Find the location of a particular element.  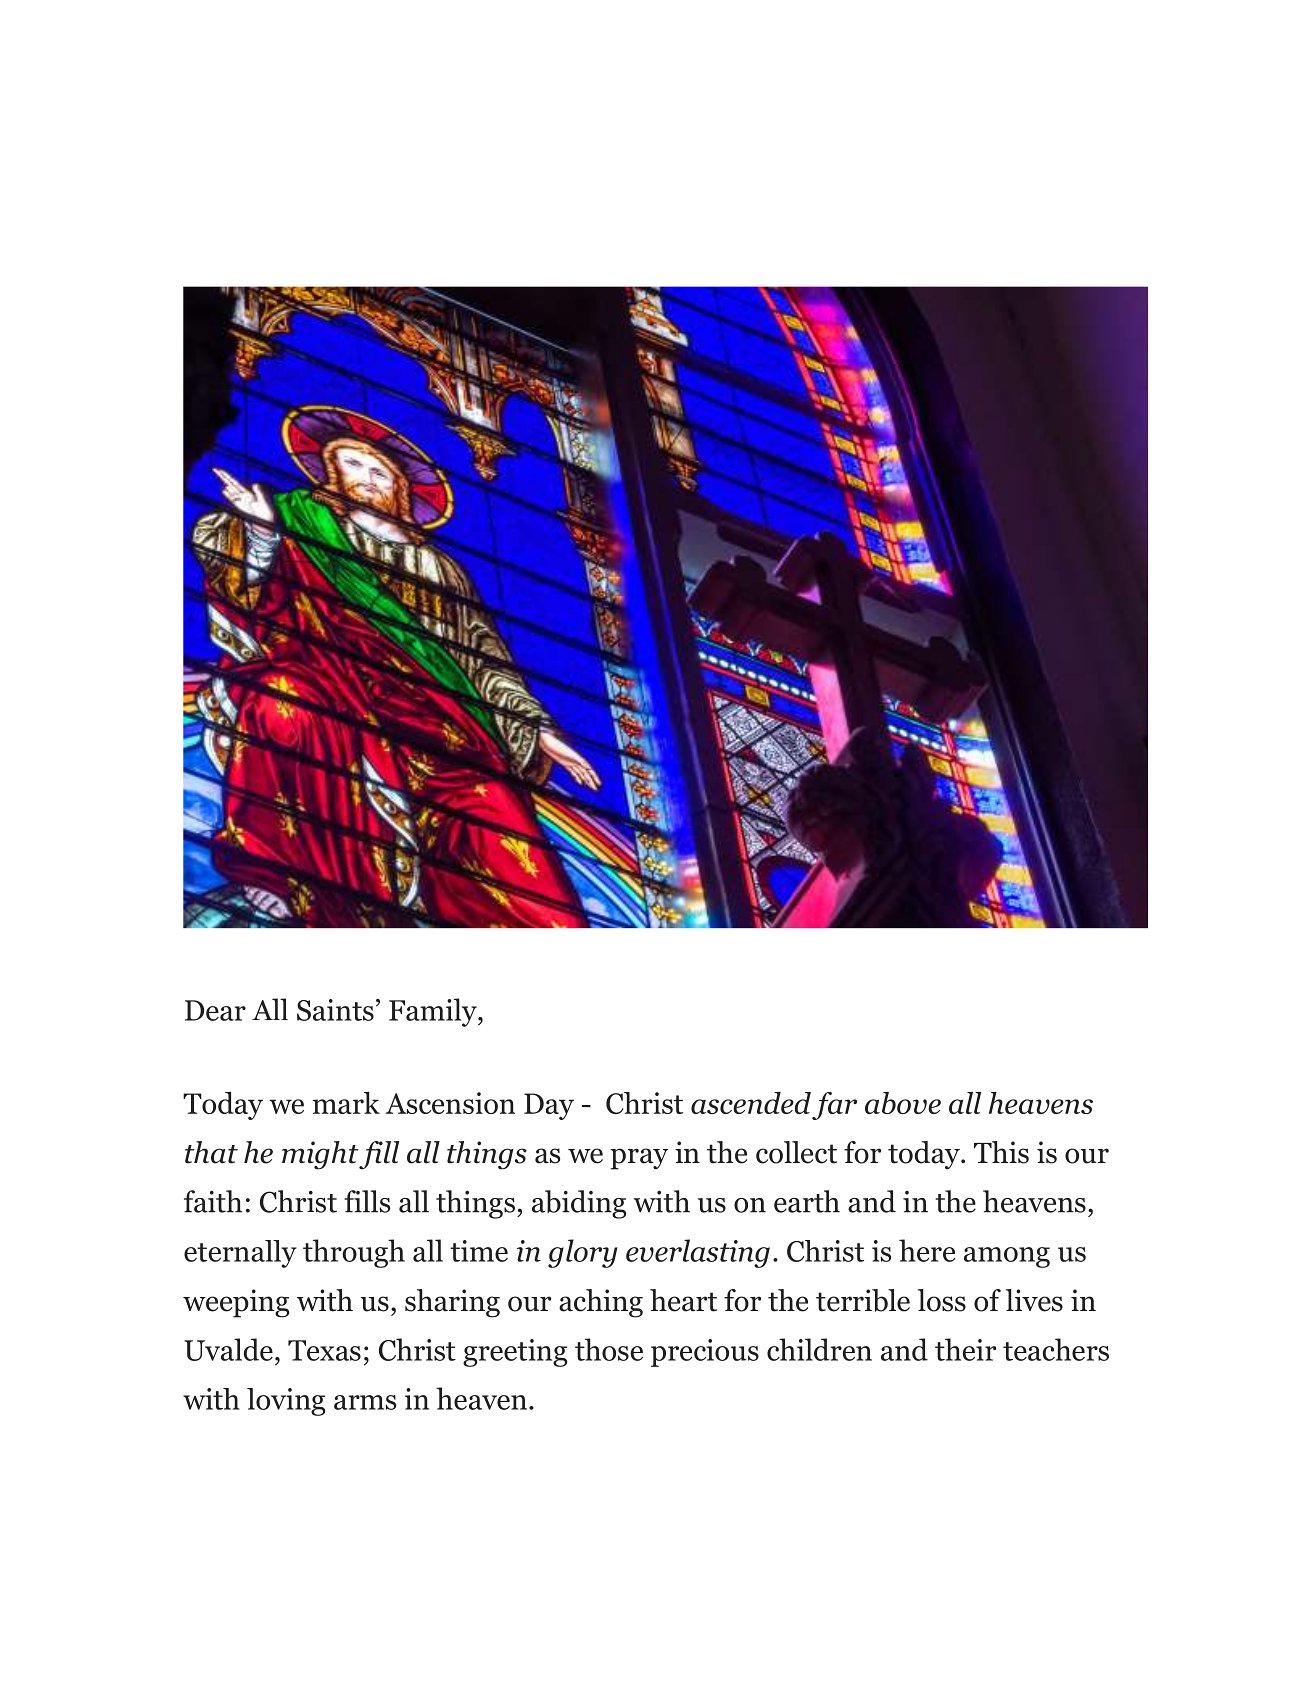

Saints is located at coordinates (335, 1010).
